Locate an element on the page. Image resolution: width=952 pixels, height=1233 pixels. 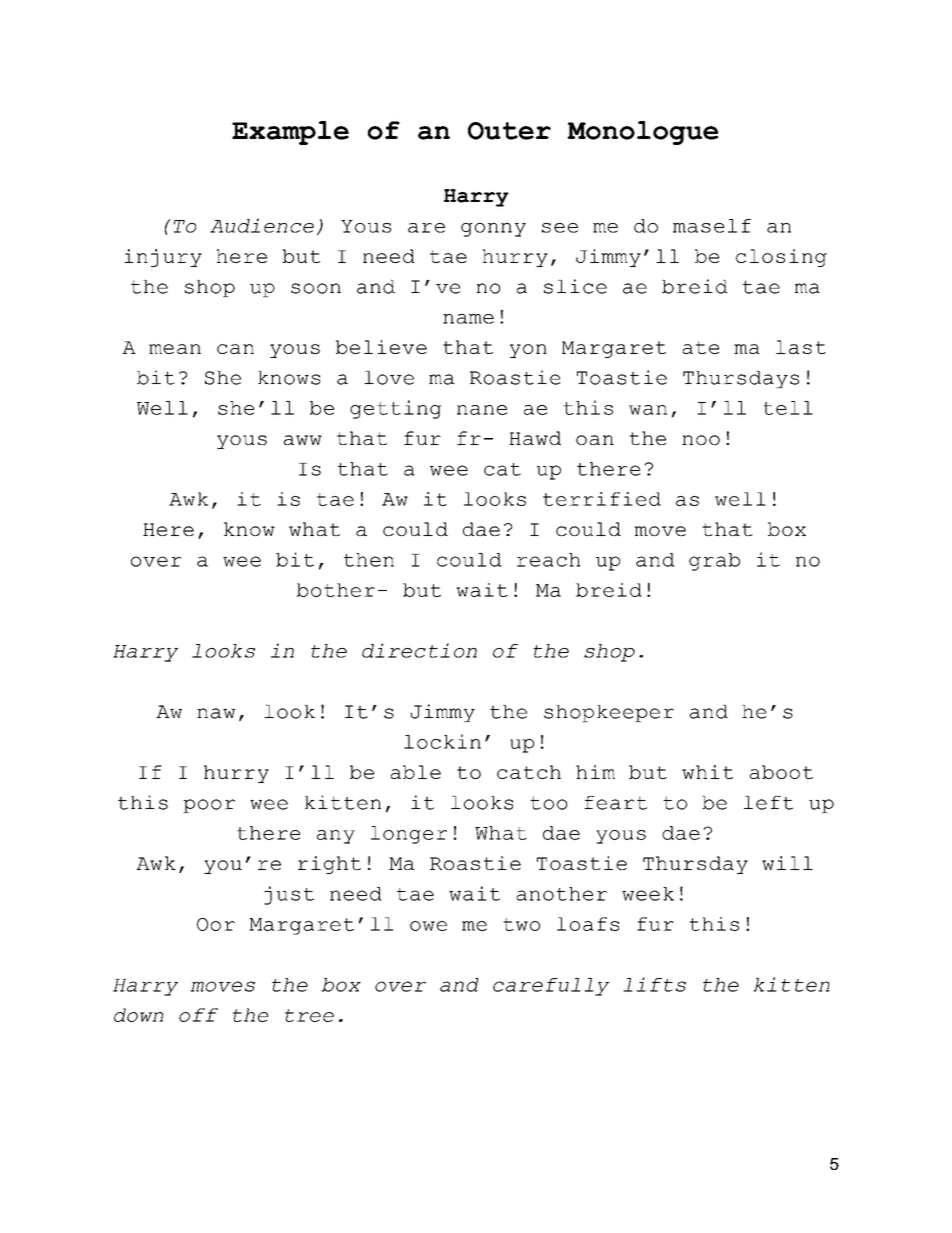
Example is located at coordinates (290, 133).
